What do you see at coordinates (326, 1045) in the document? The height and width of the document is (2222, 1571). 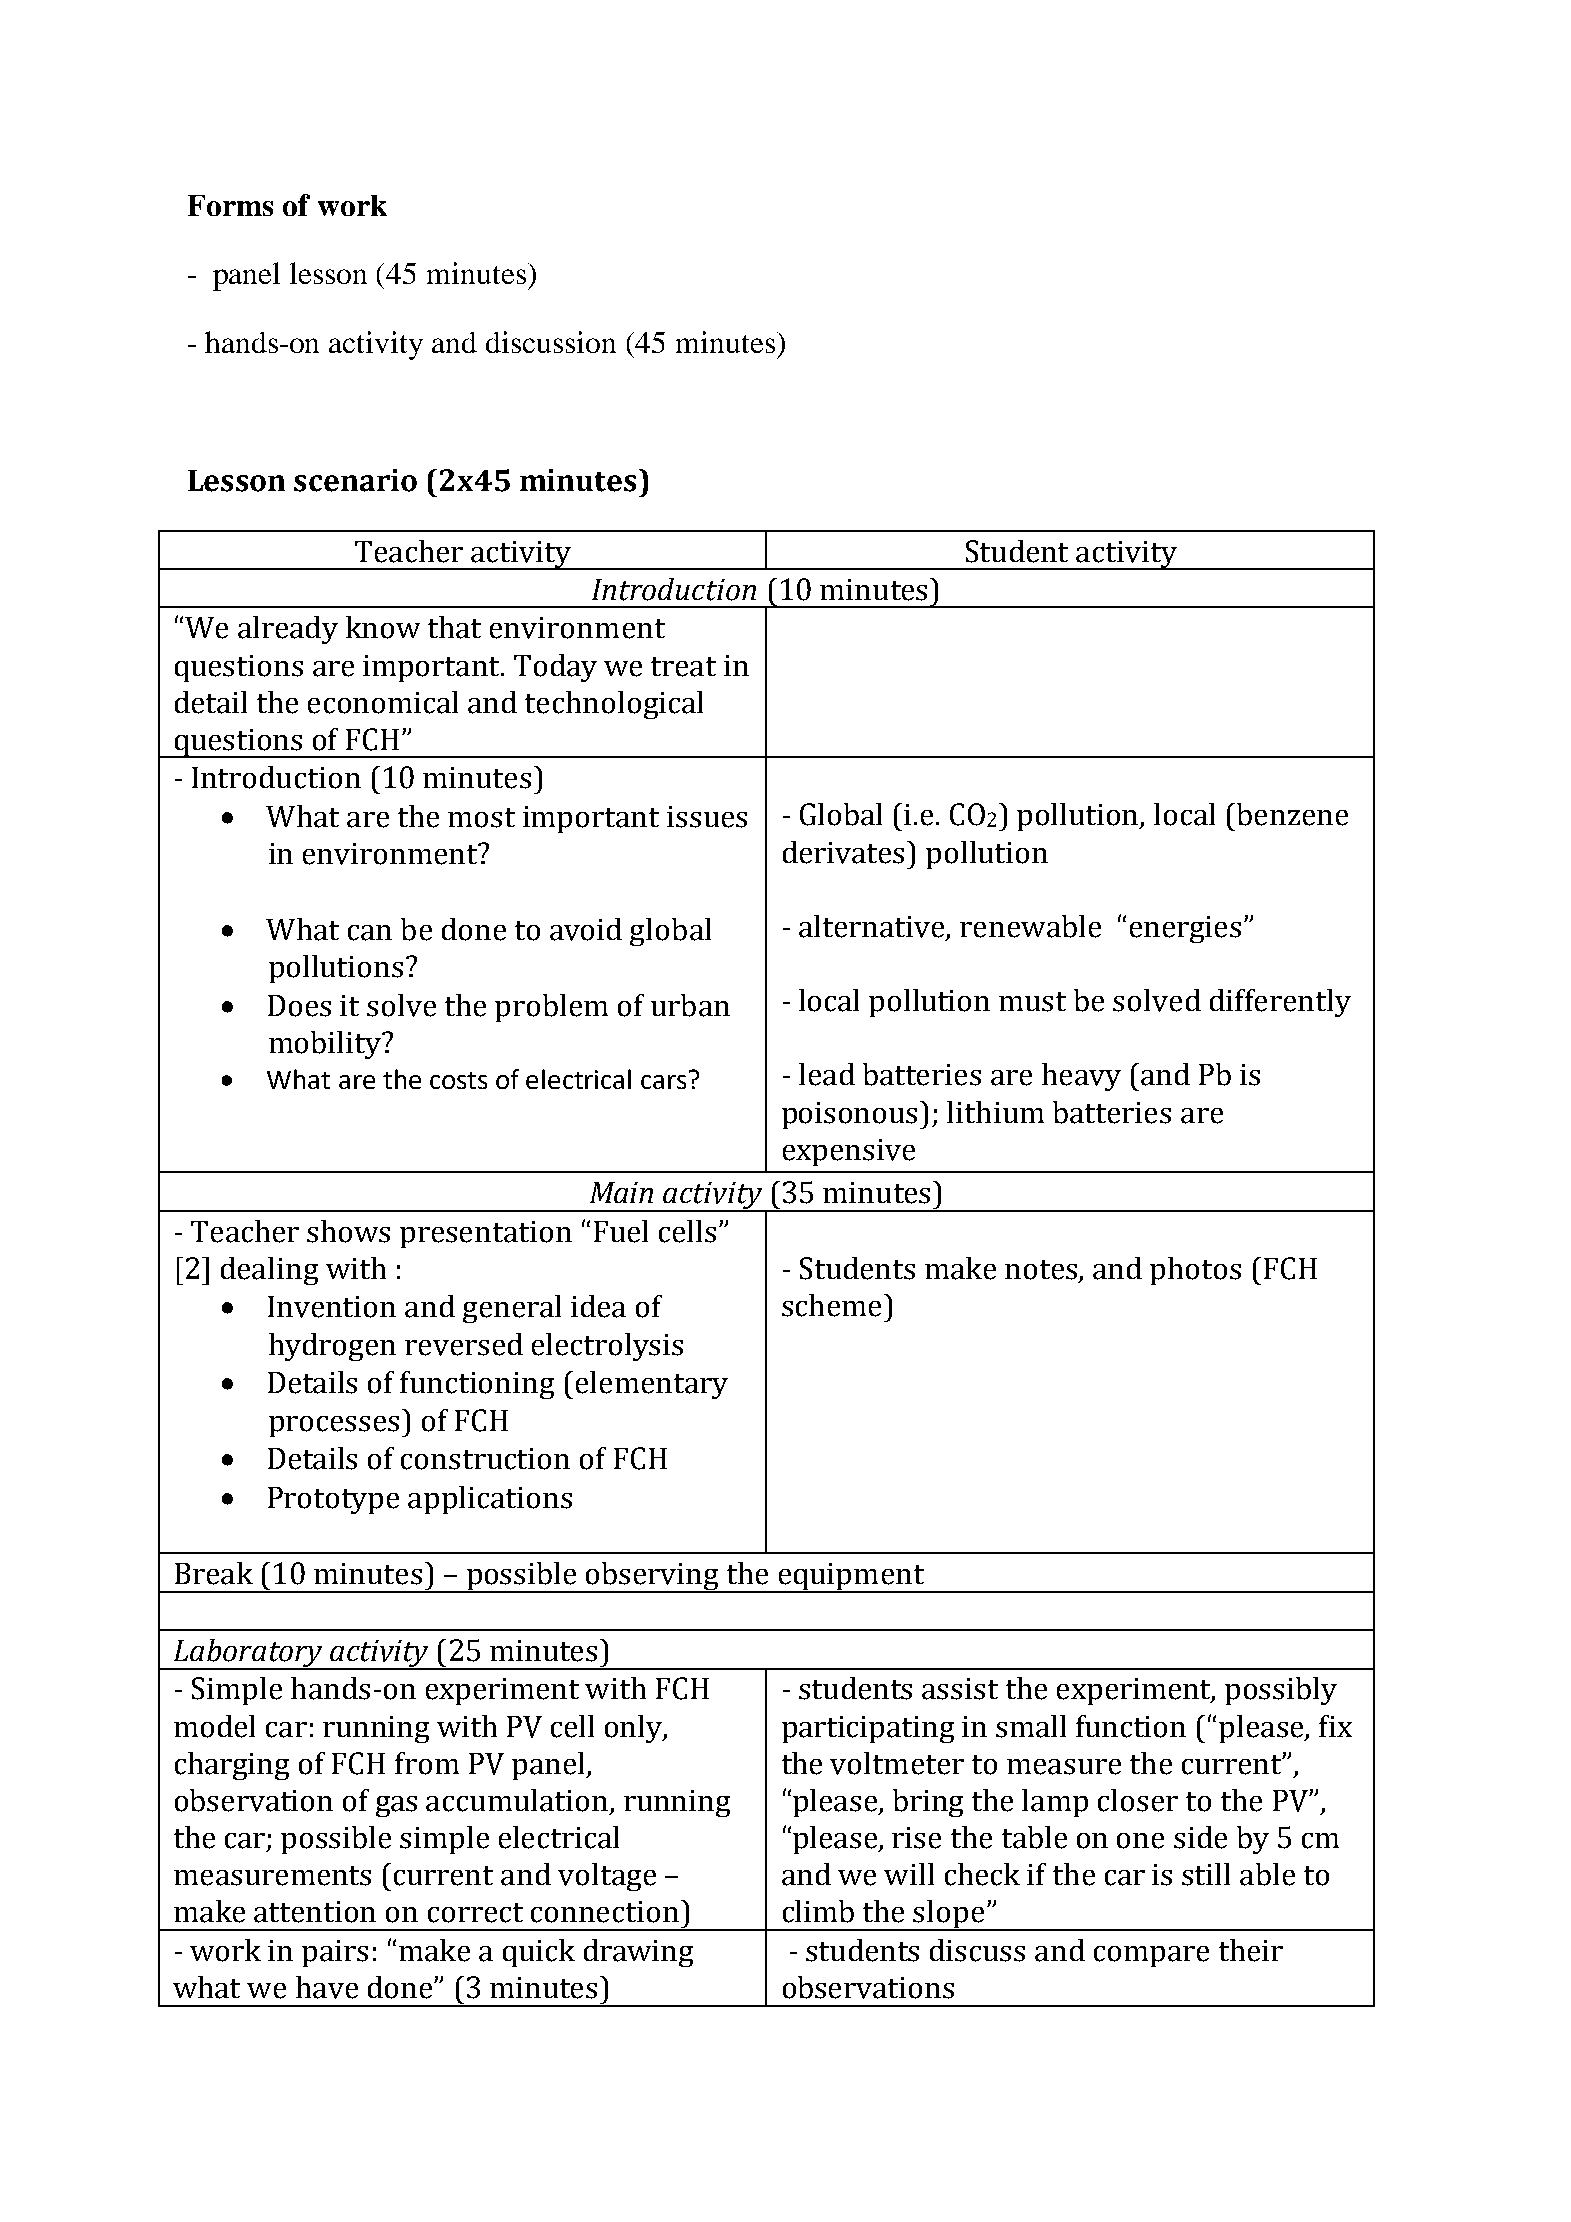 I see `mobility` at bounding box center [326, 1045].
